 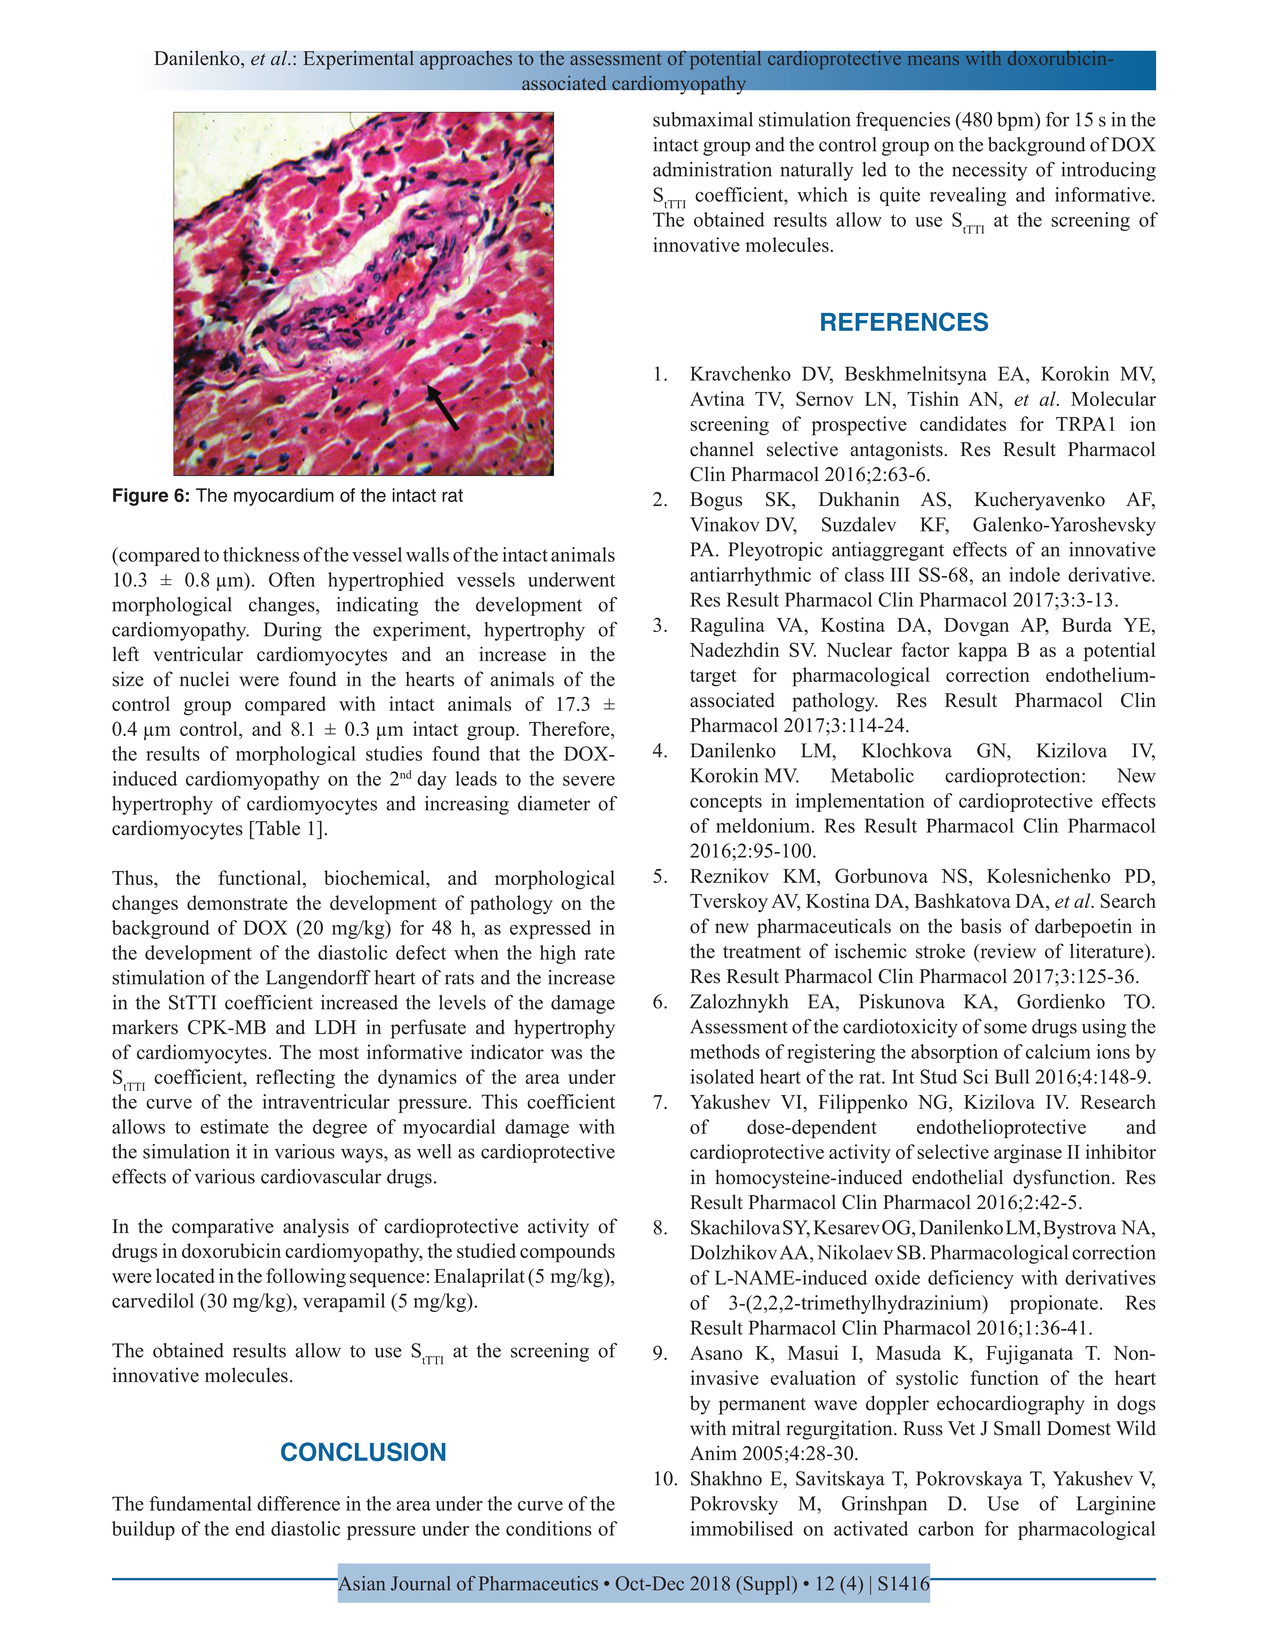 What do you see at coordinates (989, 171) in the screenshot?
I see `necessity` at bounding box center [989, 171].
